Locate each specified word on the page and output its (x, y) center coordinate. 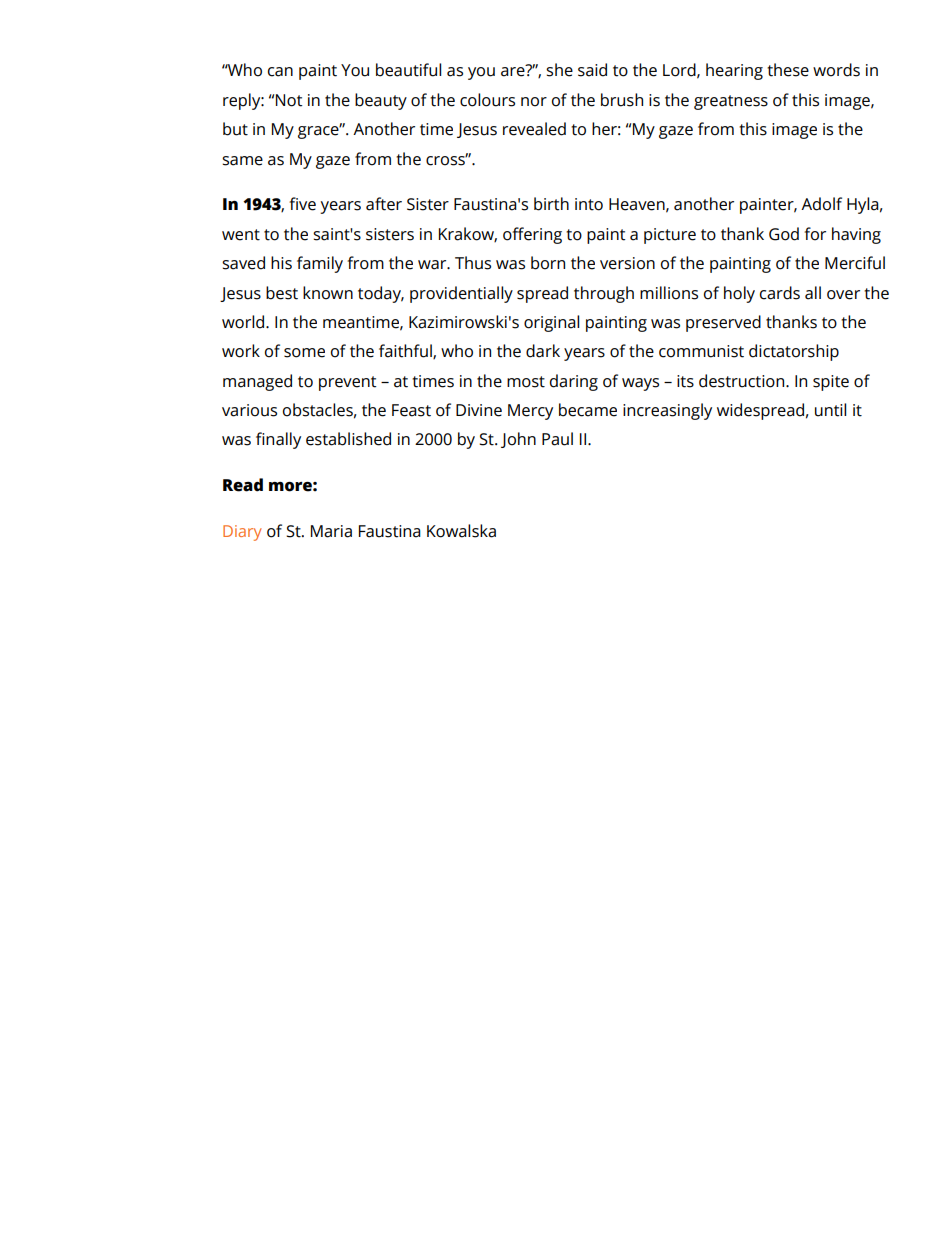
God (784, 234)
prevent (348, 383)
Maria (331, 531)
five (302, 204)
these (788, 70)
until (830, 410)
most (526, 382)
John (518, 440)
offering (532, 235)
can (280, 72)
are (514, 71)
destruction (743, 381)
